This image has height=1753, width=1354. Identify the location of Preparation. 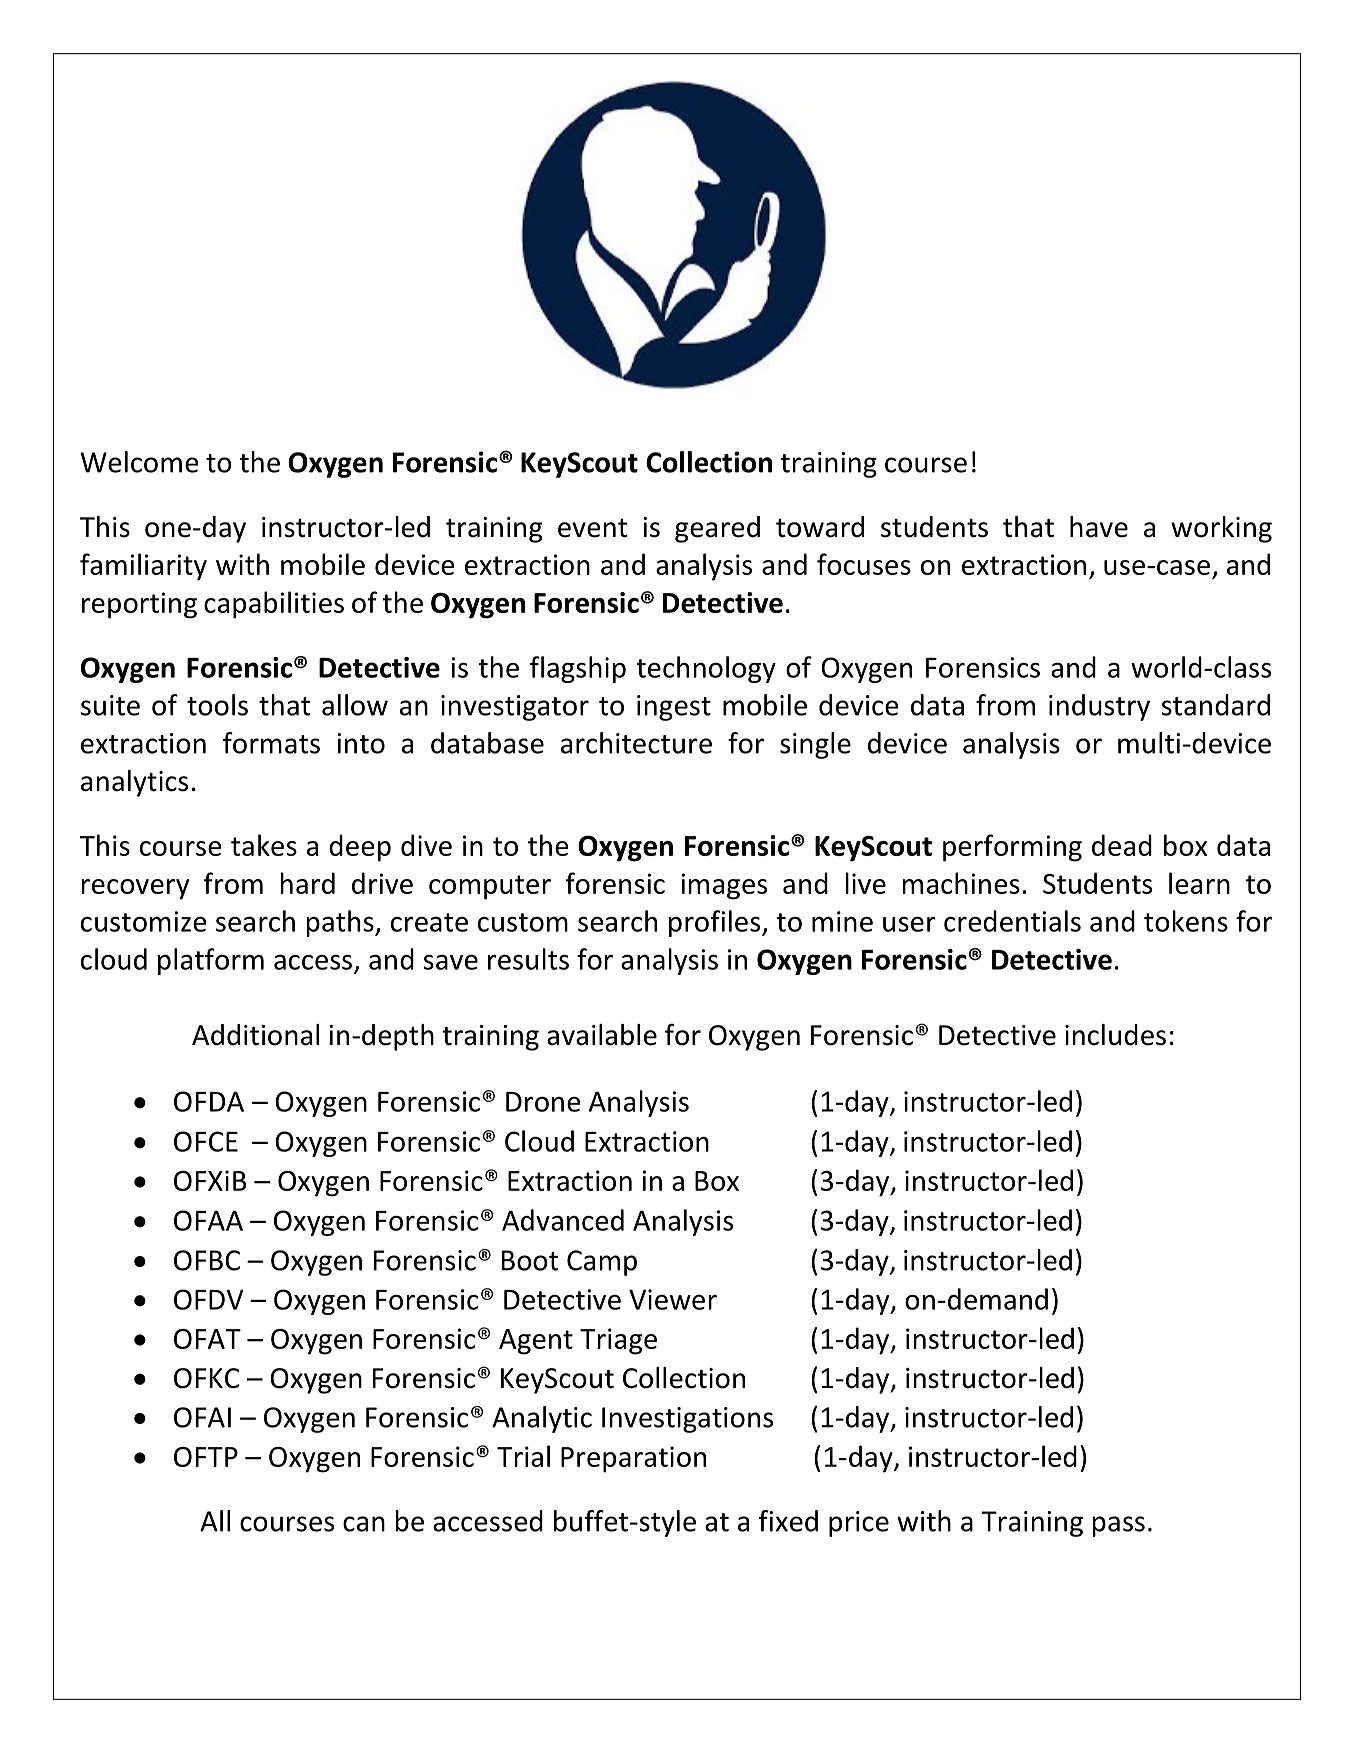
(633, 1459).
